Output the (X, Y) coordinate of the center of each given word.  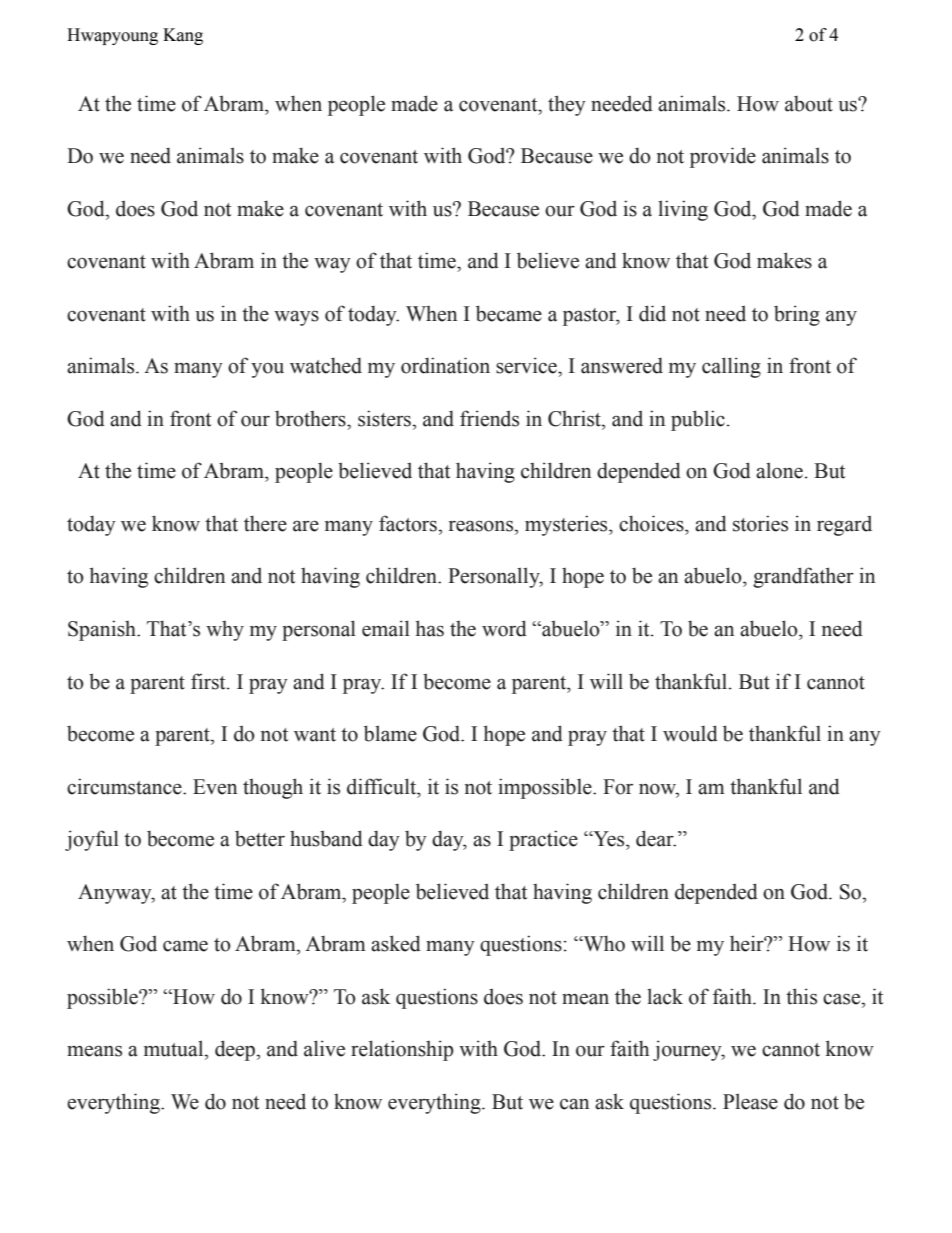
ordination (445, 365)
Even (215, 787)
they (567, 105)
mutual (175, 1048)
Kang (183, 36)
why (225, 631)
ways (296, 318)
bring (797, 315)
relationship (402, 1050)
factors (408, 523)
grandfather (803, 577)
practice (543, 840)
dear (656, 838)
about (809, 103)
